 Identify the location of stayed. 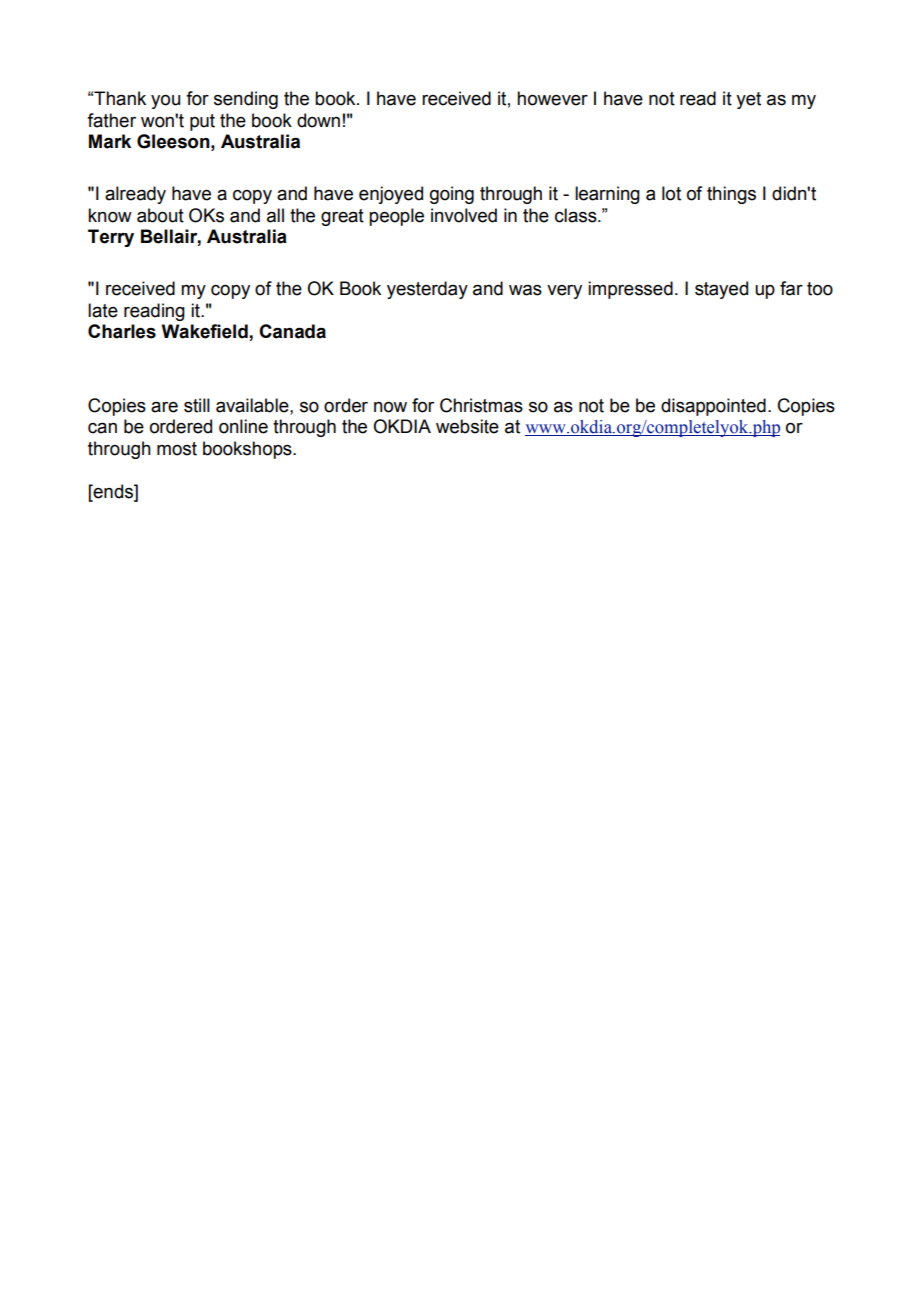
(721, 290).
